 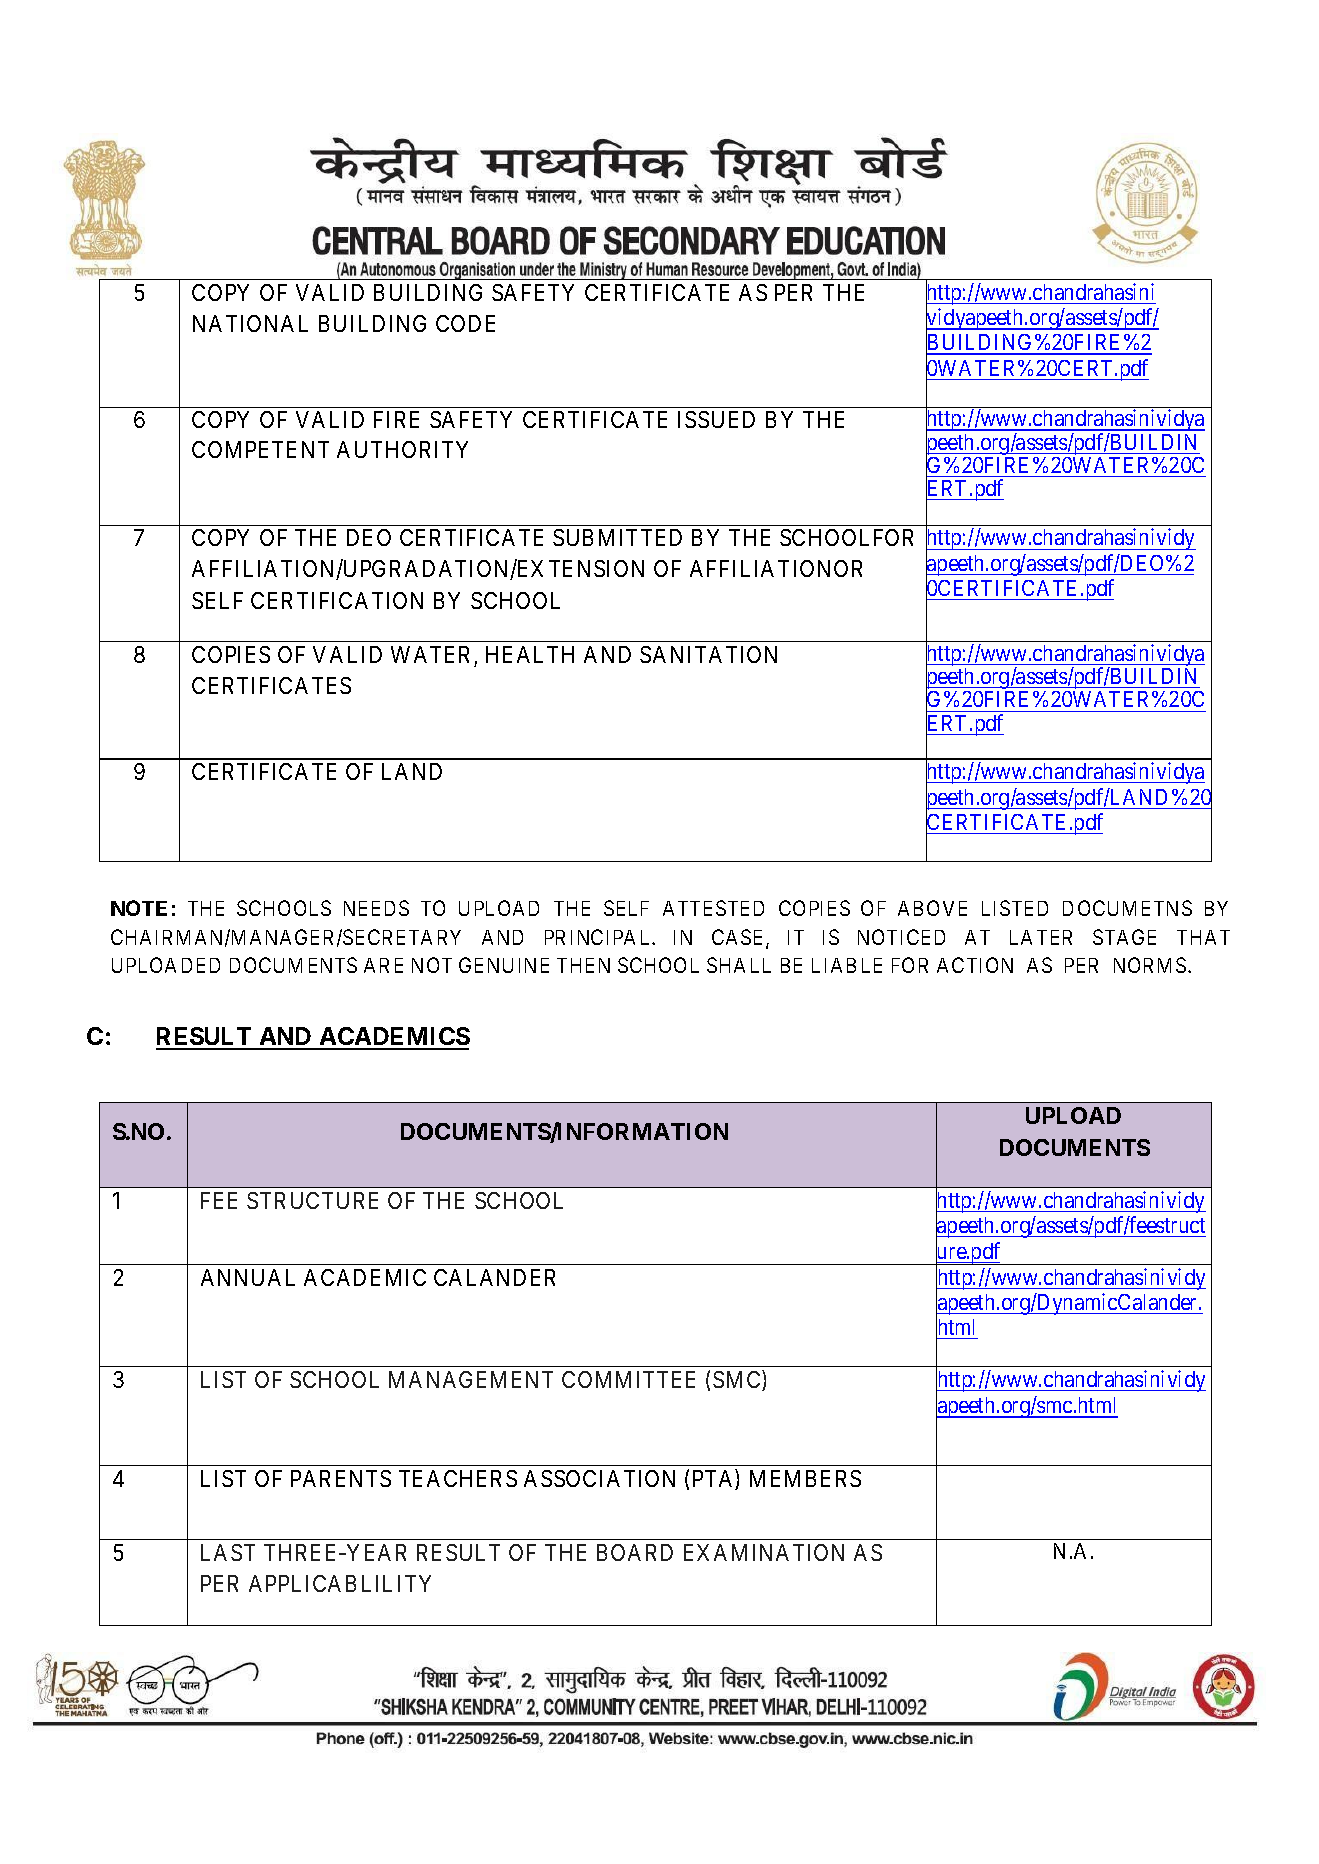 I want to click on ABOVE, so click(x=932, y=908).
